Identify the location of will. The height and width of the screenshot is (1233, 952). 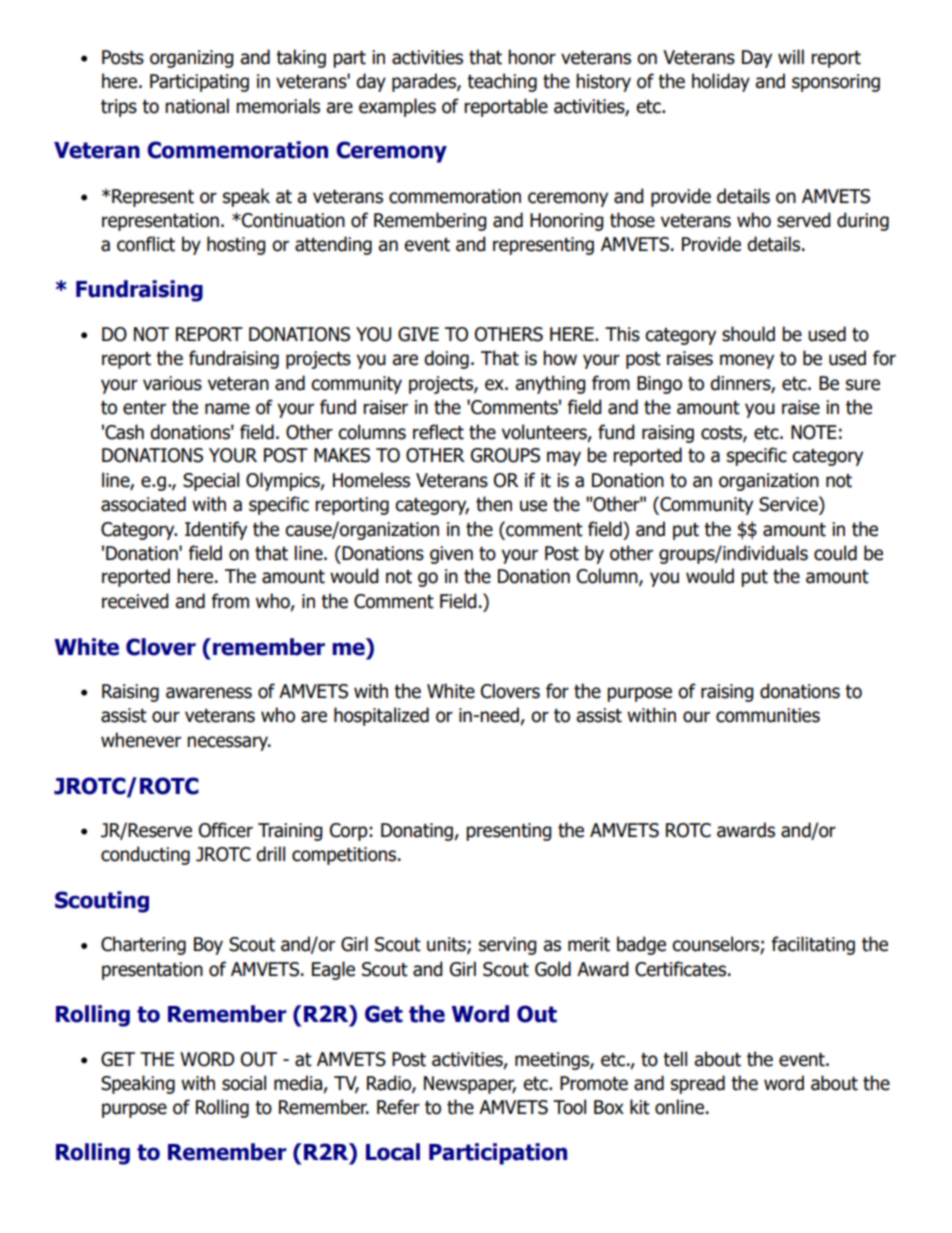
(791, 56).
